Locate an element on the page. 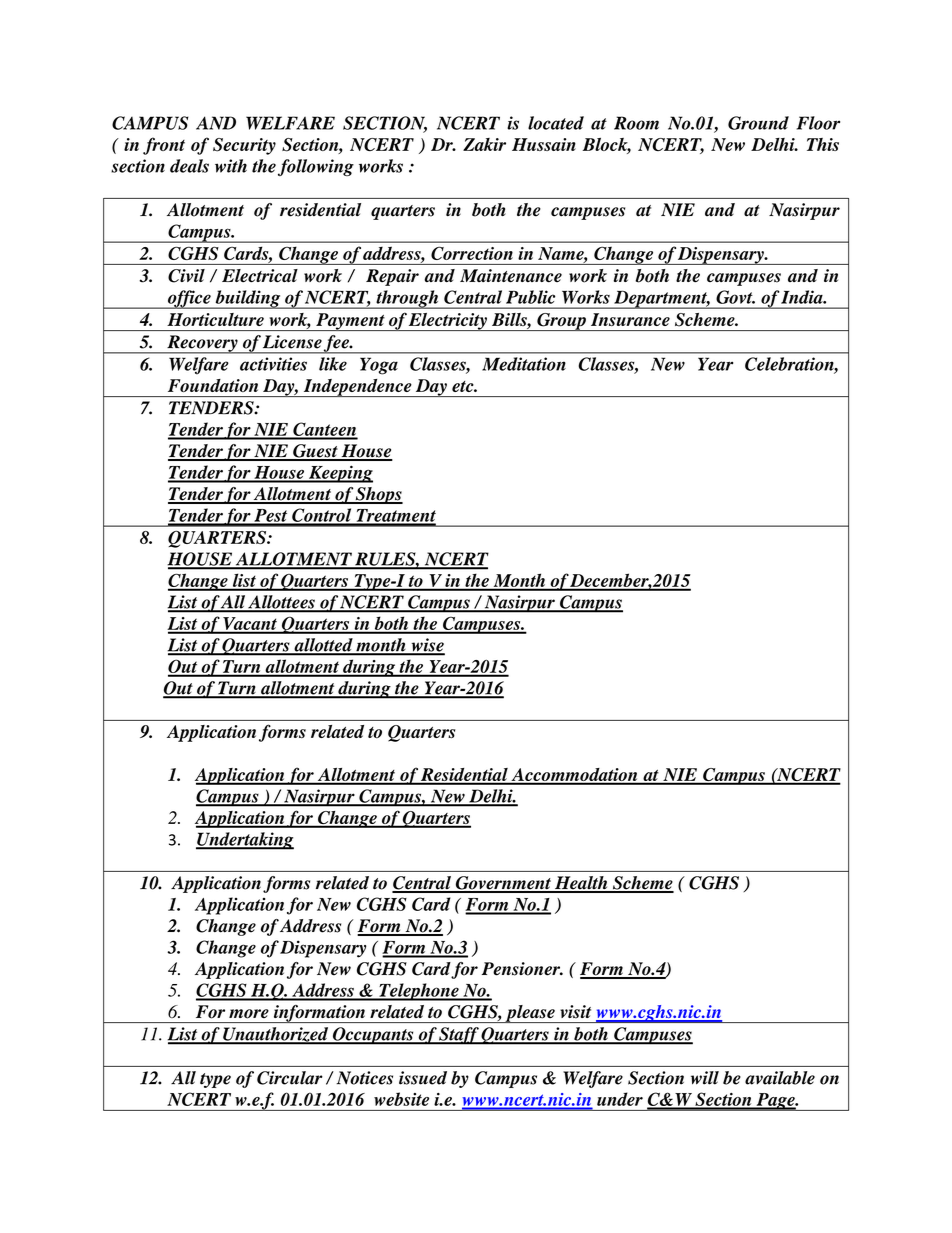 This page has width=952, height=1233. Shops is located at coordinates (378, 495).
